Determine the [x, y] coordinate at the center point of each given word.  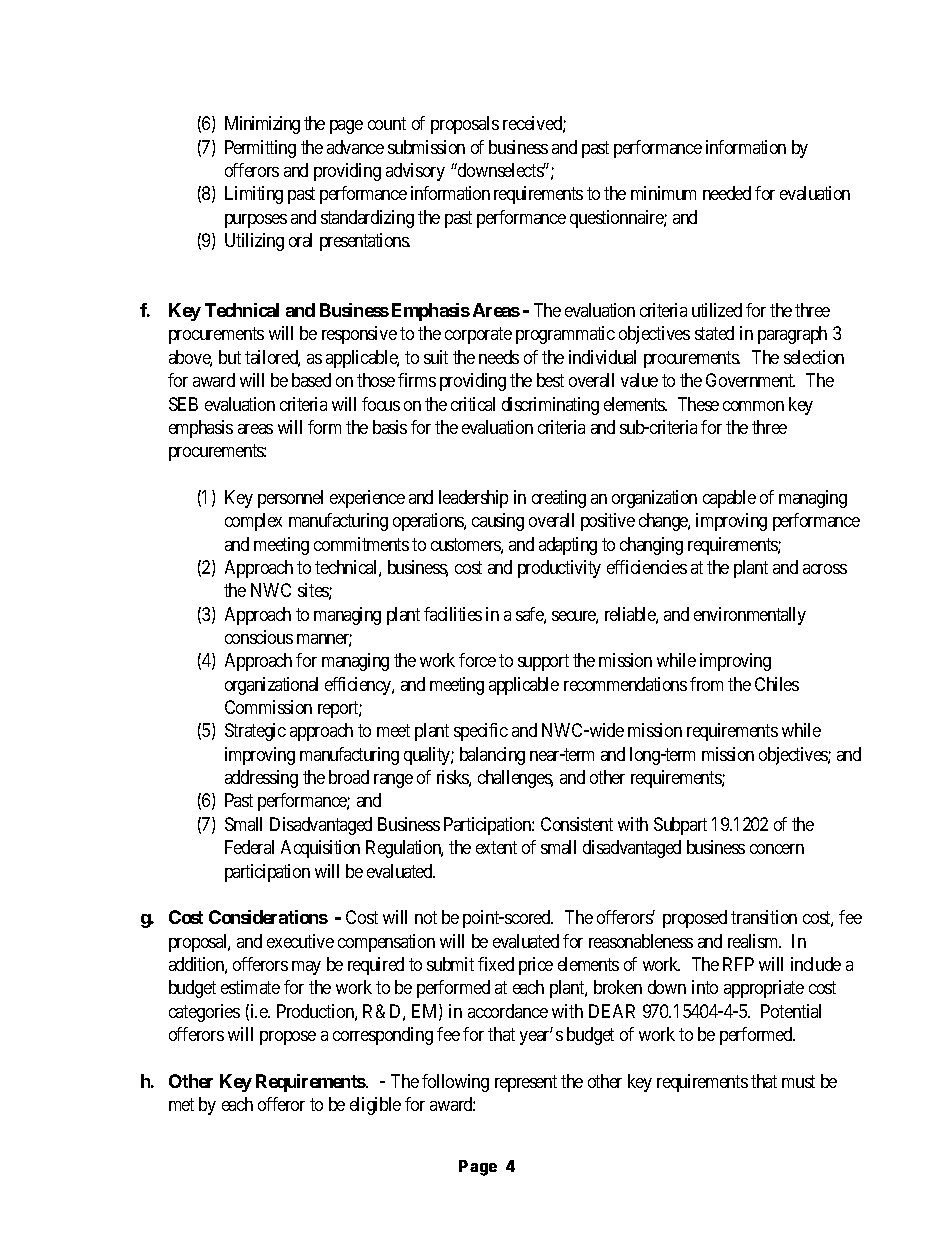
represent [526, 1083]
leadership [473, 499]
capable [729, 499]
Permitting [260, 149]
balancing [492, 756]
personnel [290, 499]
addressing [261, 779]
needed [727, 193]
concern [777, 849]
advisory [415, 172]
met [181, 1104]
